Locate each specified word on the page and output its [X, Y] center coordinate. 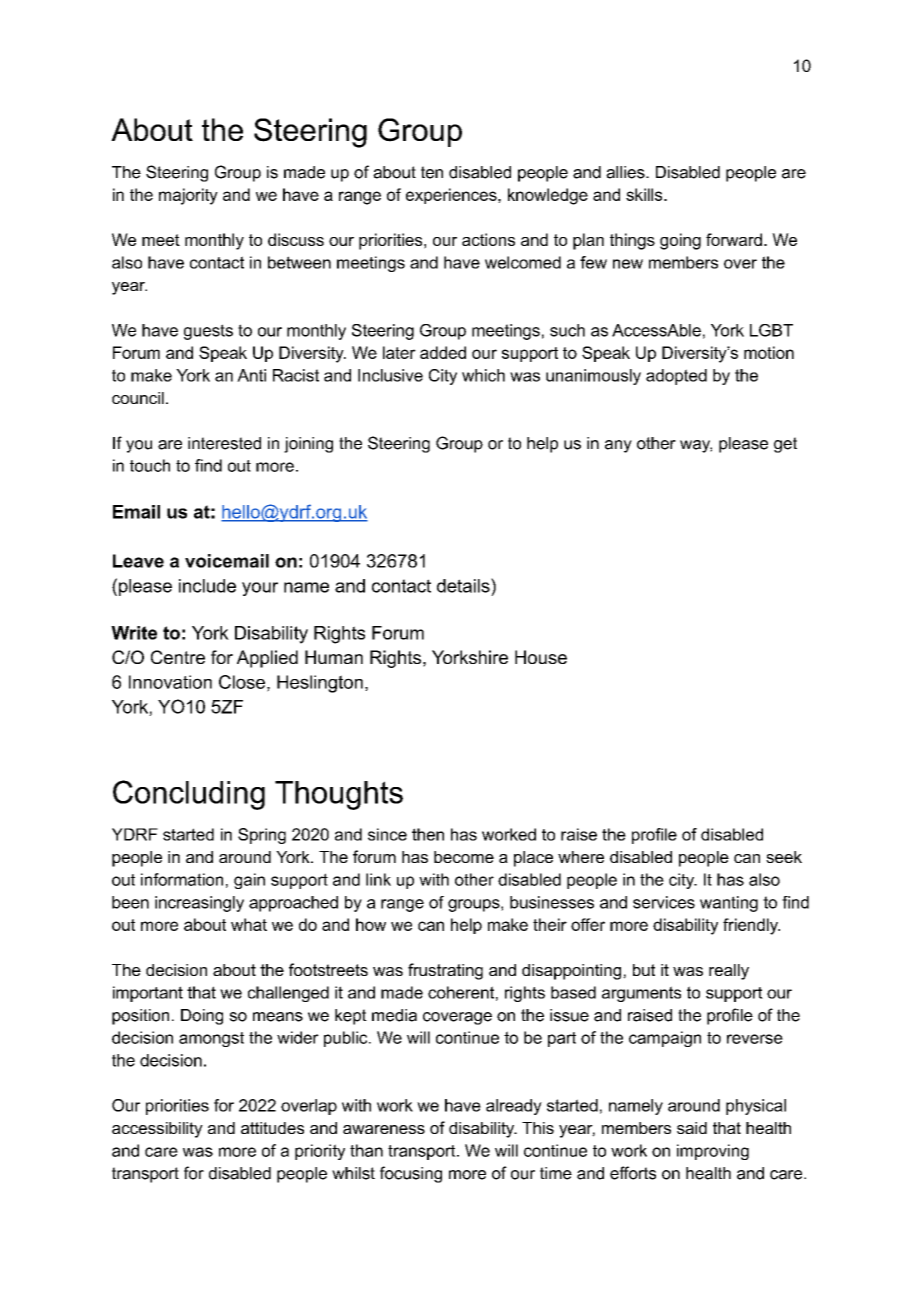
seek [784, 857]
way [696, 446]
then [428, 834]
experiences [452, 196]
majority [188, 196]
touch [150, 465]
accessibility [157, 1130]
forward [734, 239]
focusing [411, 1174]
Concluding [189, 795]
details [464, 585]
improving [713, 1152]
